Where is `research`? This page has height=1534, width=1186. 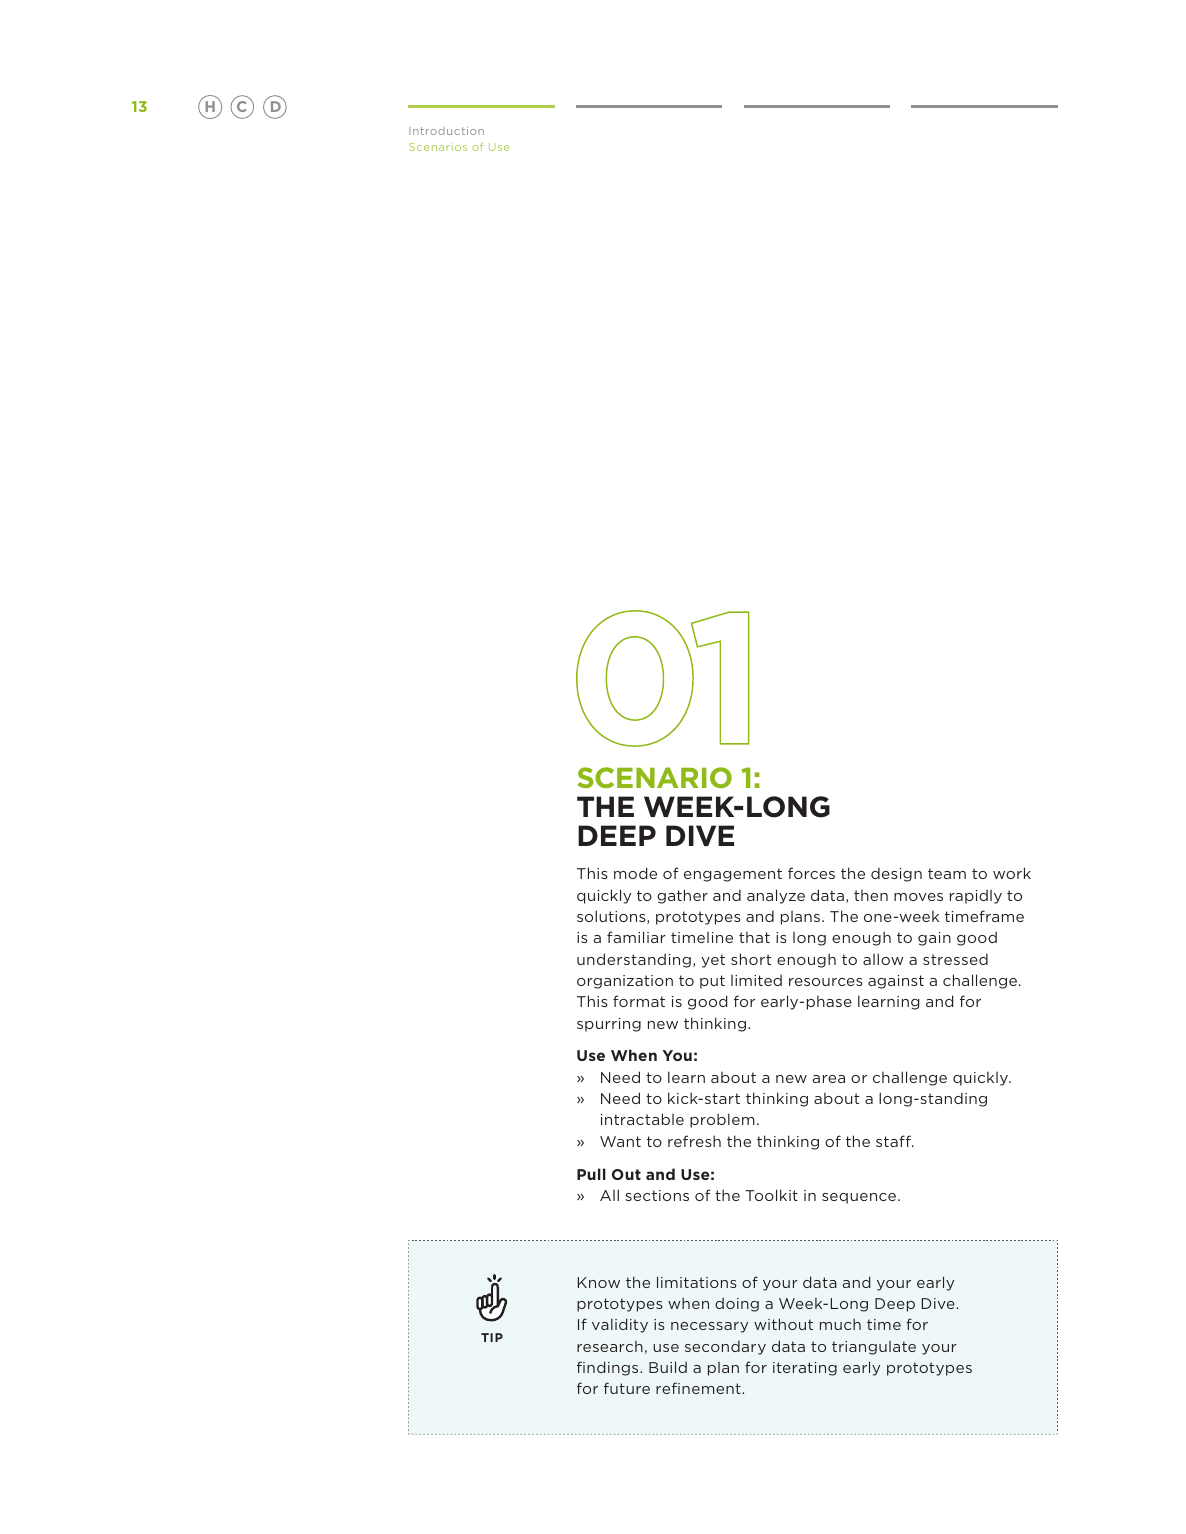
research is located at coordinates (610, 1346).
